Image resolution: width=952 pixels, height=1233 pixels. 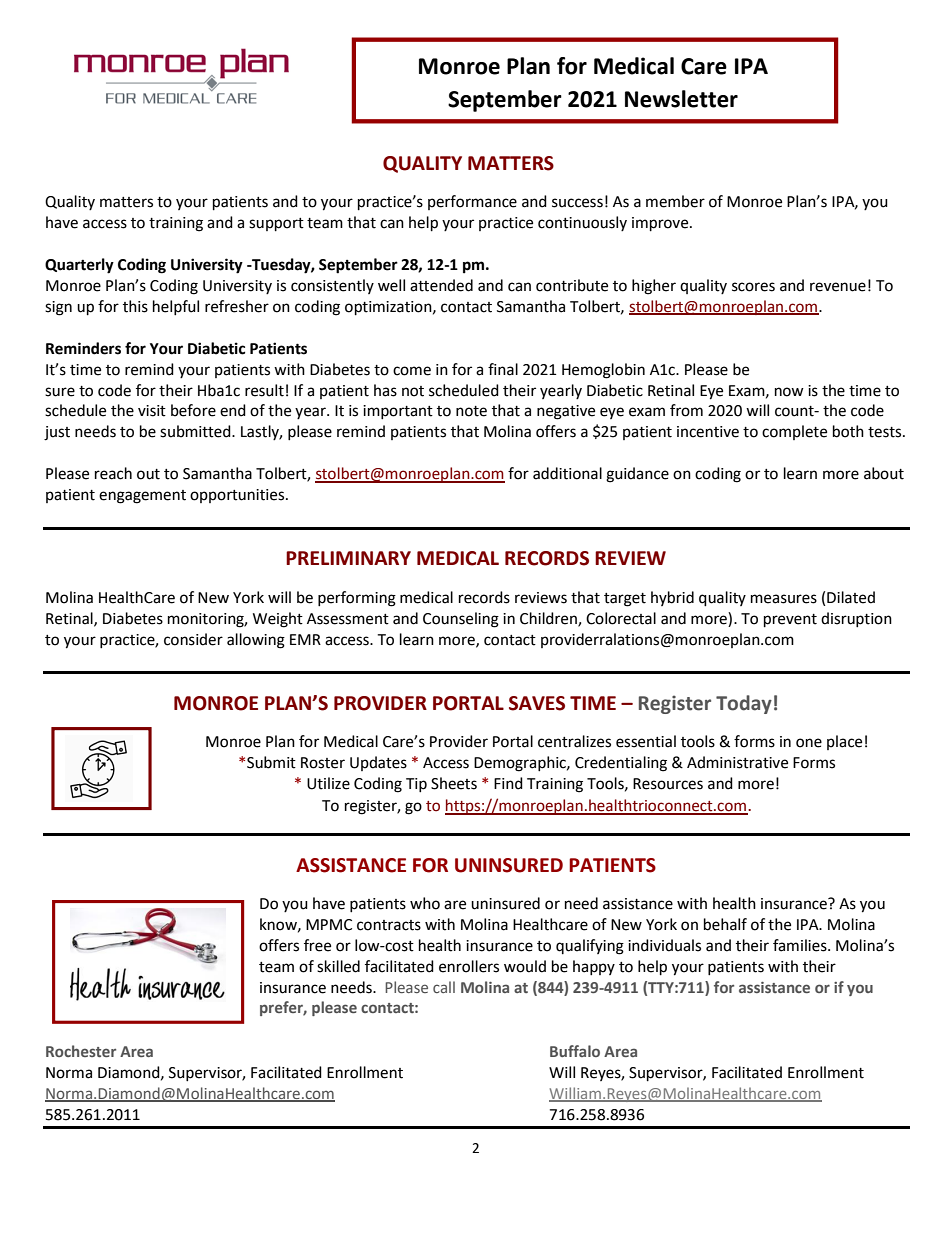 I want to click on performance, so click(x=472, y=202).
